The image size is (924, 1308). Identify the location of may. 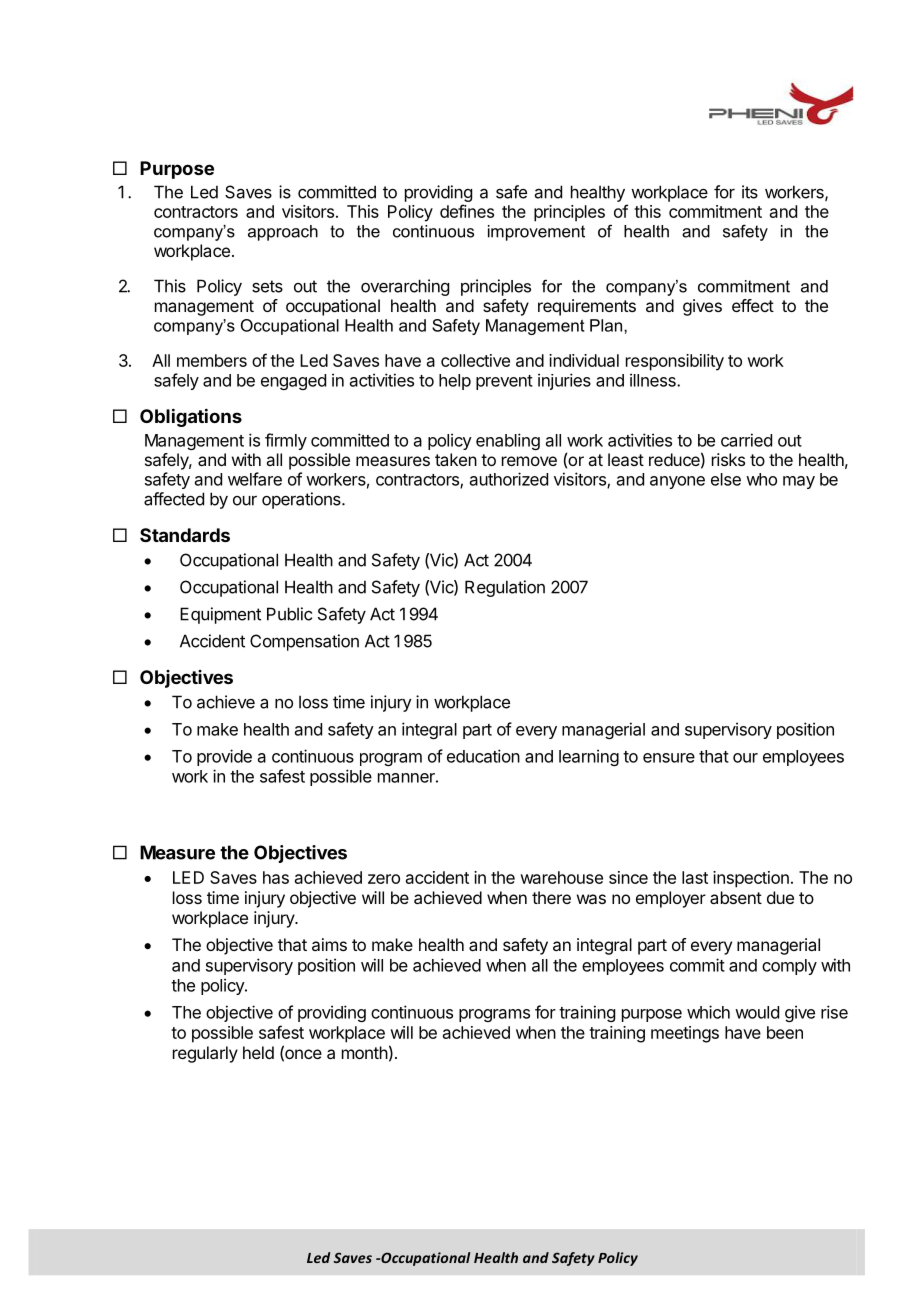
(799, 482).
